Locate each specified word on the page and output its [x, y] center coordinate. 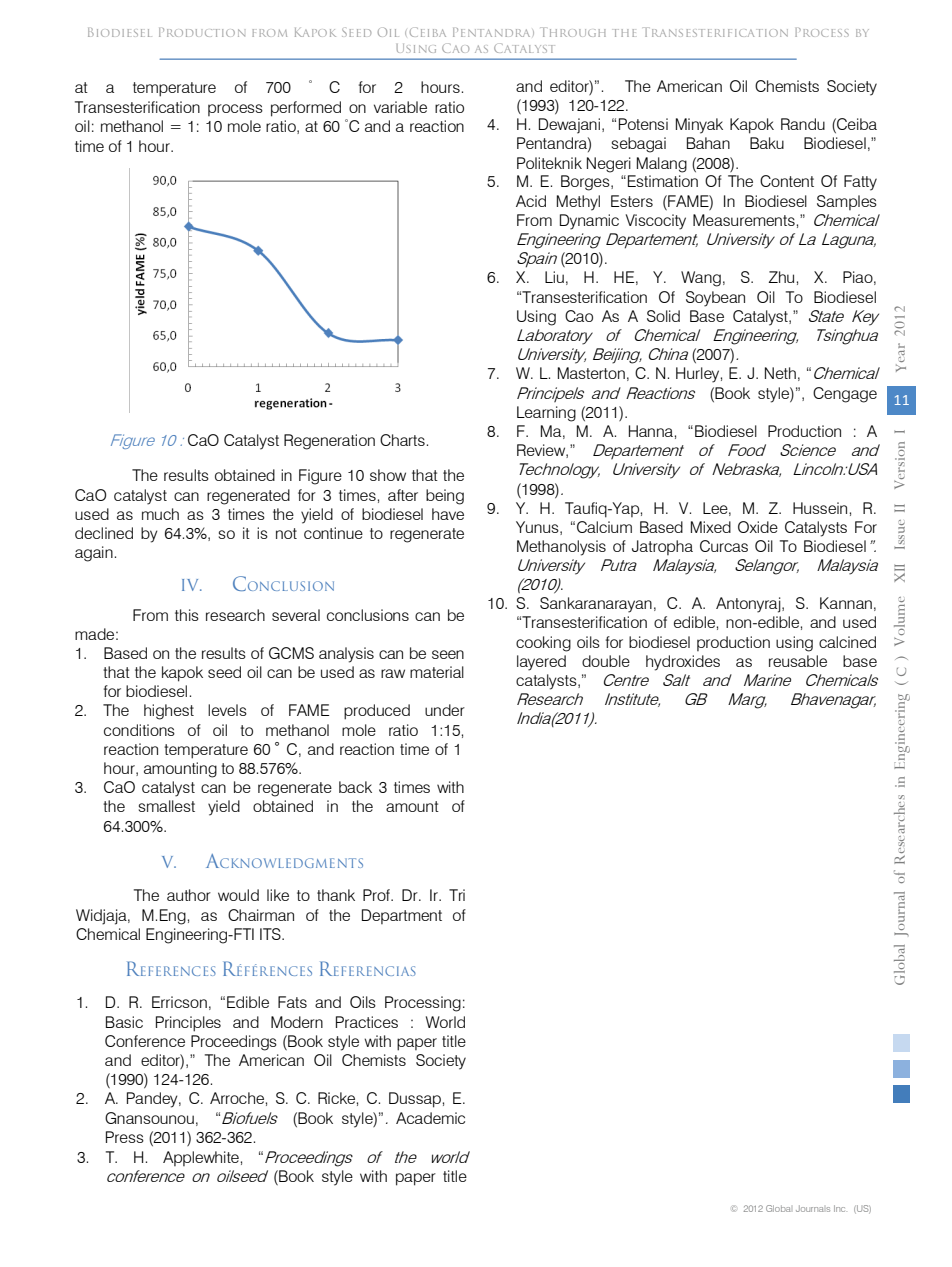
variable [400, 107]
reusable [798, 661]
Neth [780, 373]
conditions [139, 730]
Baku [767, 143]
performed [306, 109]
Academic [430, 1118]
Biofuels [250, 1118]
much [160, 514]
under [445, 710]
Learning [546, 414]
